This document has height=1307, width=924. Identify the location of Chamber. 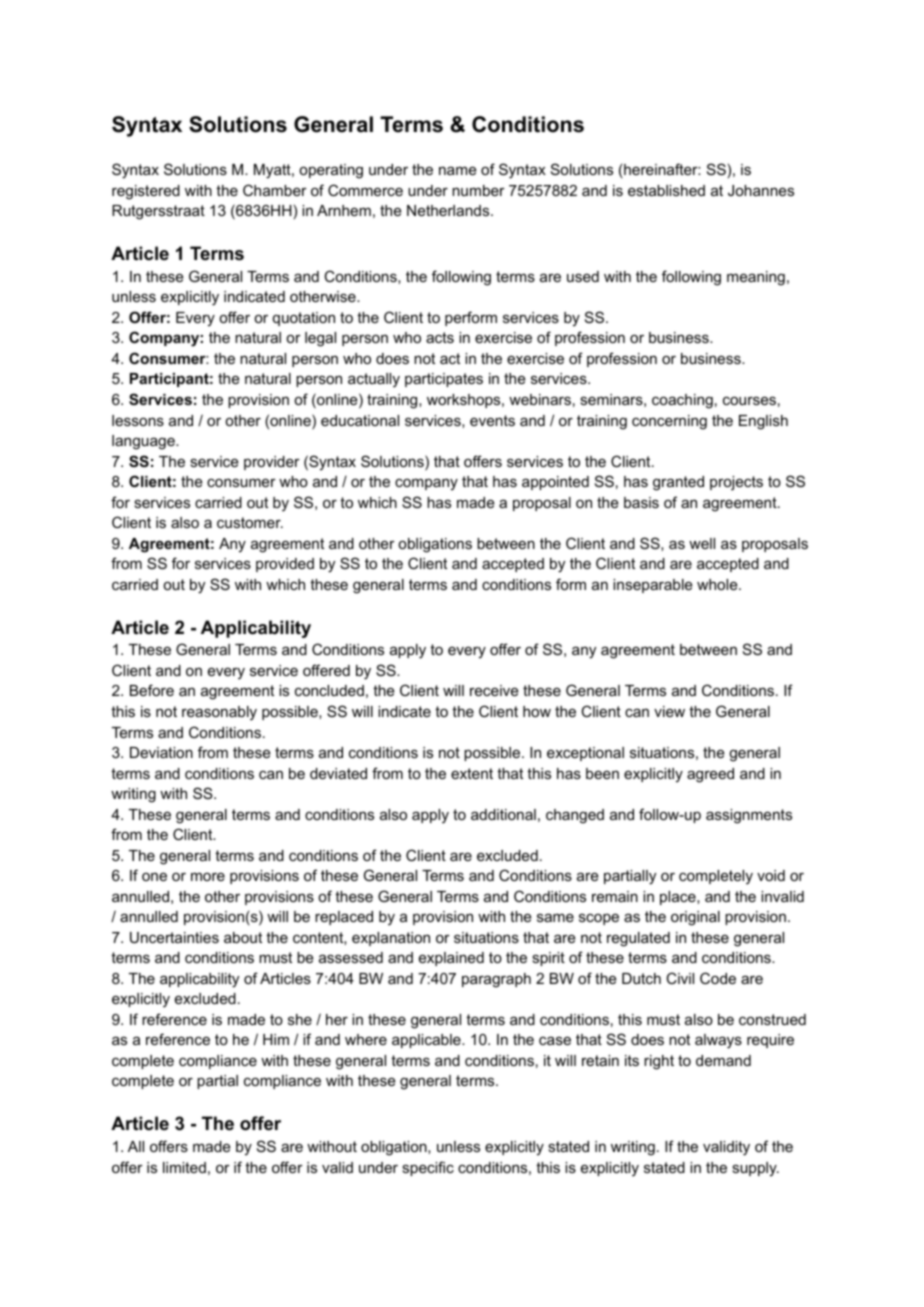
(275, 190).
